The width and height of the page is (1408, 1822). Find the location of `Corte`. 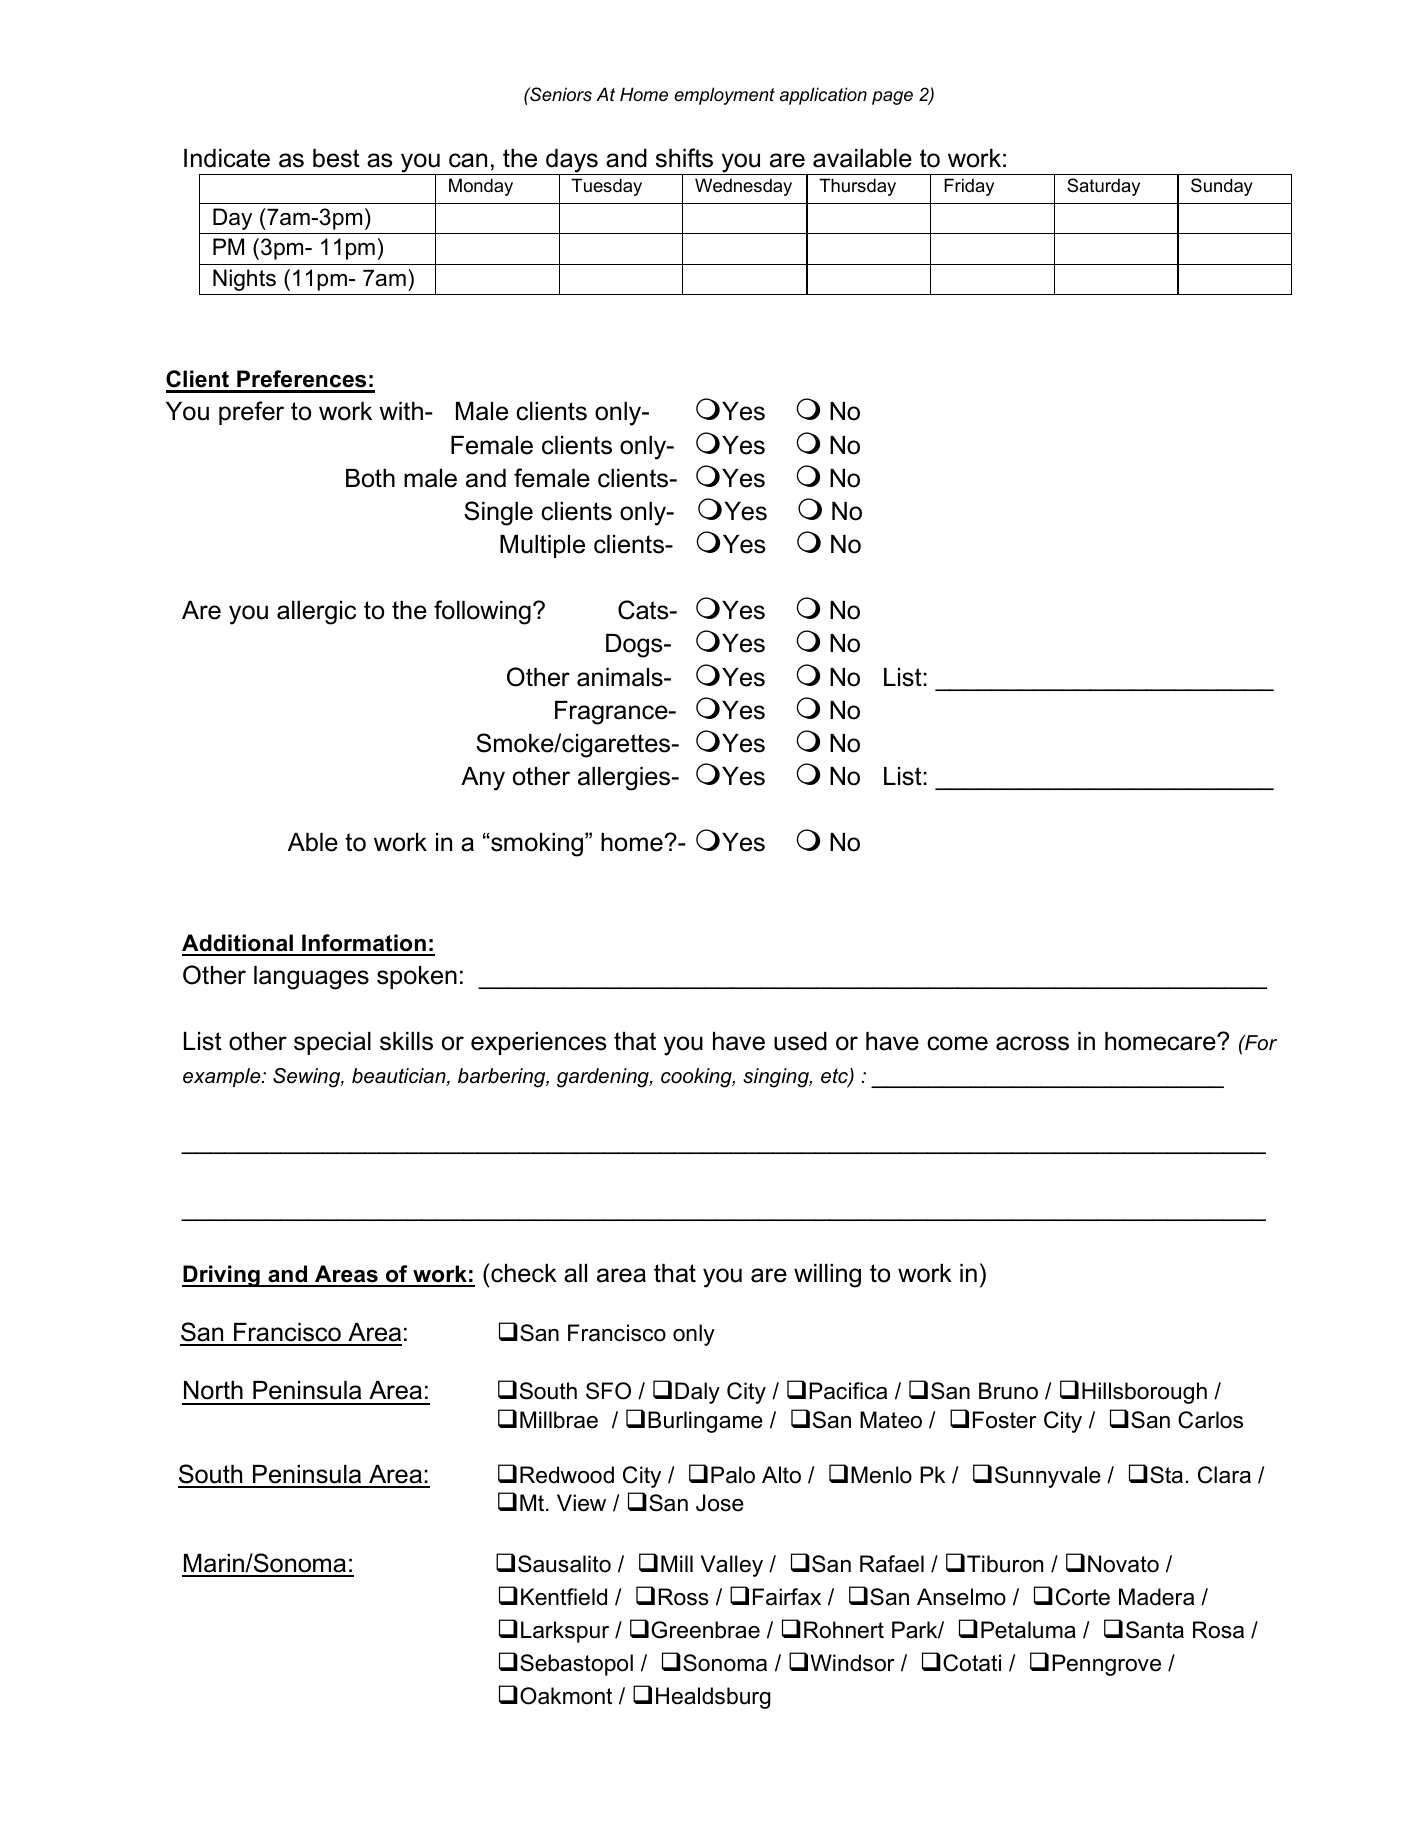

Corte is located at coordinates (1083, 1597).
